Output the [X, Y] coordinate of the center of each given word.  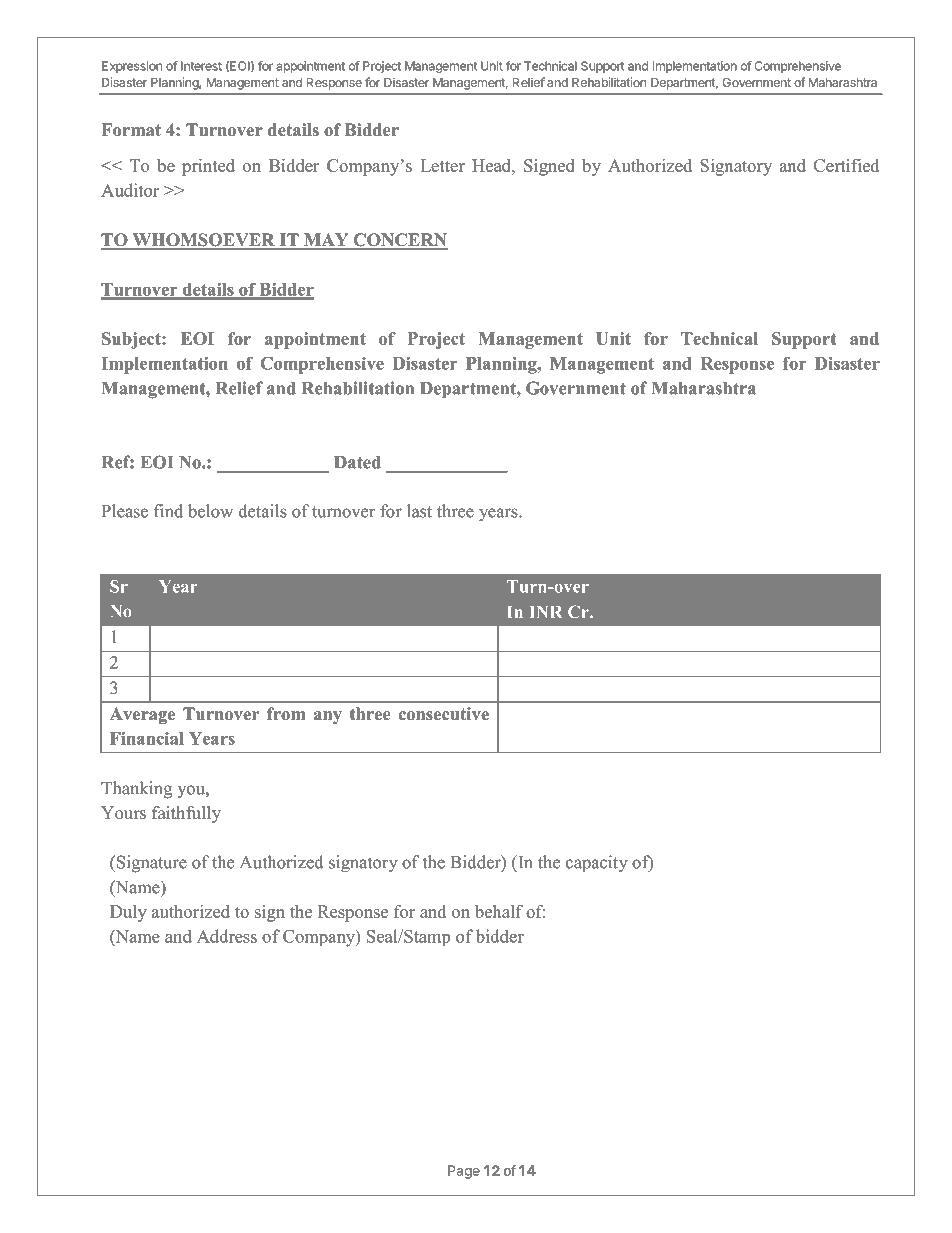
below [210, 511]
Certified [846, 165]
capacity [597, 864]
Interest [201, 66]
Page [464, 1172]
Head [492, 165]
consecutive [443, 714]
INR [546, 612]
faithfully [186, 814]
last [419, 511]
